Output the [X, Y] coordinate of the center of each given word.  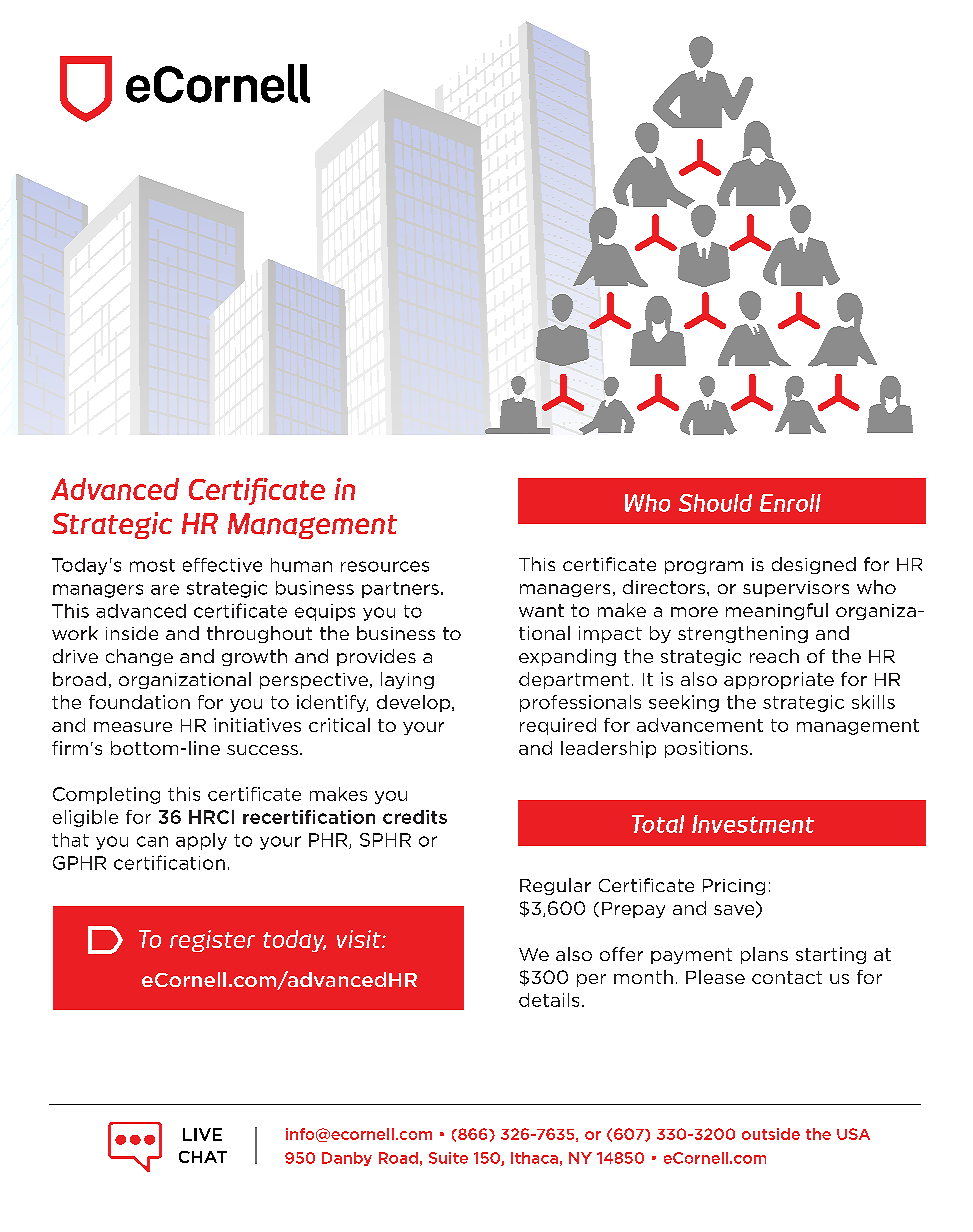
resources [385, 566]
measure [133, 727]
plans [764, 955]
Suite [448, 1158]
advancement [700, 725]
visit [360, 939]
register [212, 941]
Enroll [790, 503]
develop [415, 703]
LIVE [202, 1134]
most [152, 565]
